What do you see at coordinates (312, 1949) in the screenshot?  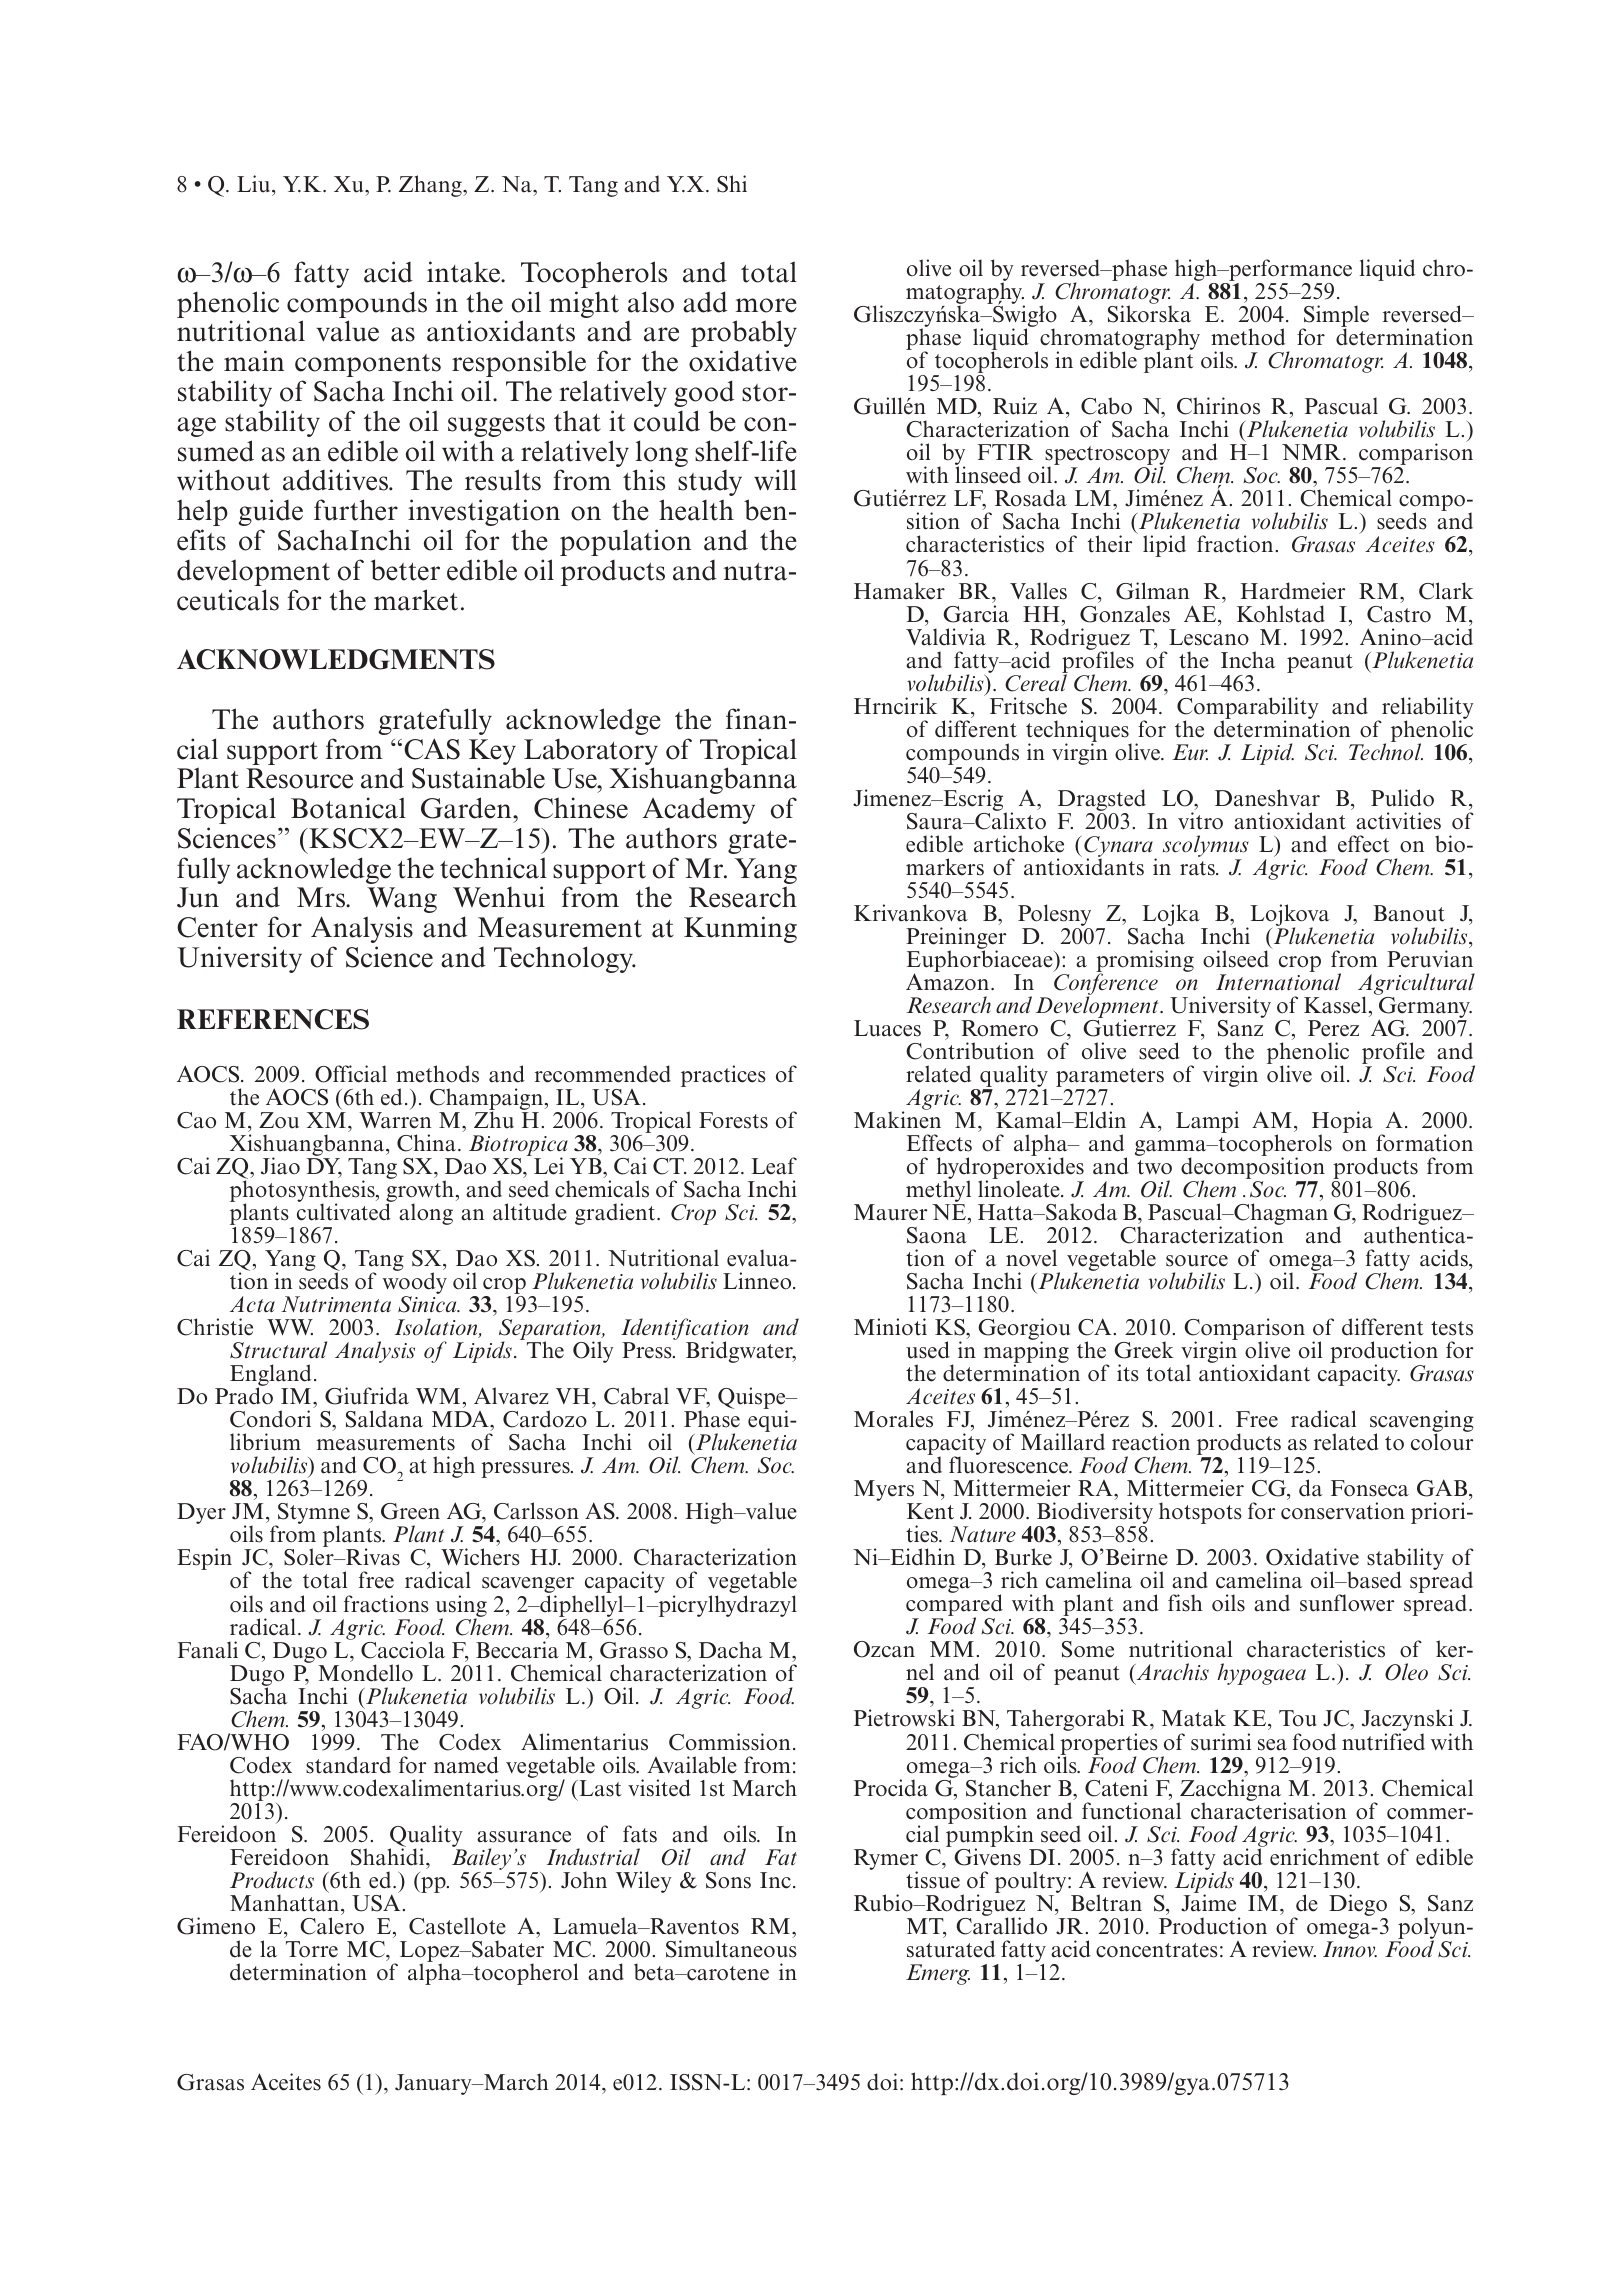 I see `Torre` at bounding box center [312, 1949].
